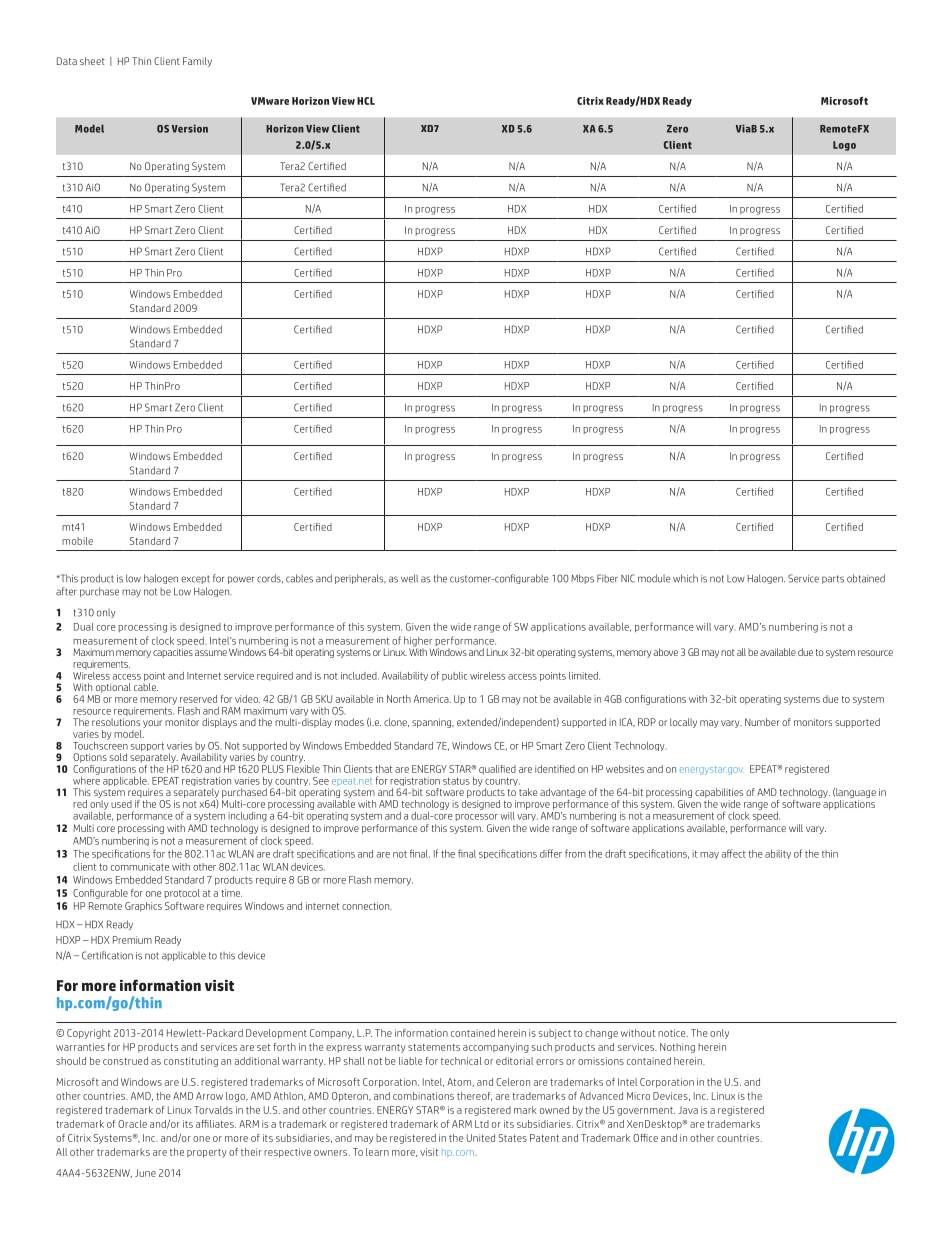 Image resolution: width=952 pixels, height=1233 pixels. What do you see at coordinates (77, 541) in the document?
I see `mobile` at bounding box center [77, 541].
